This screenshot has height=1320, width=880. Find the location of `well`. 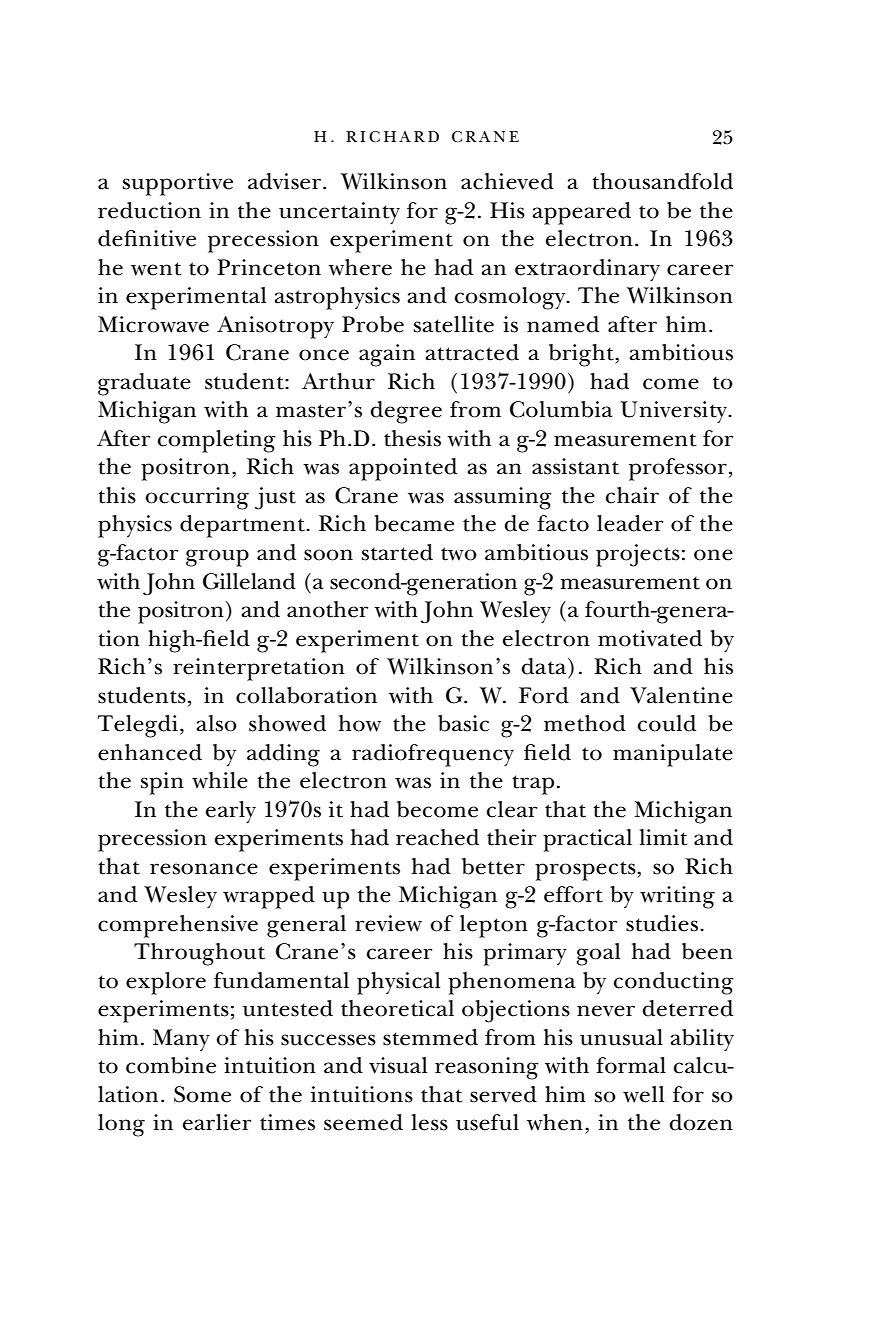

well is located at coordinates (643, 1094).
